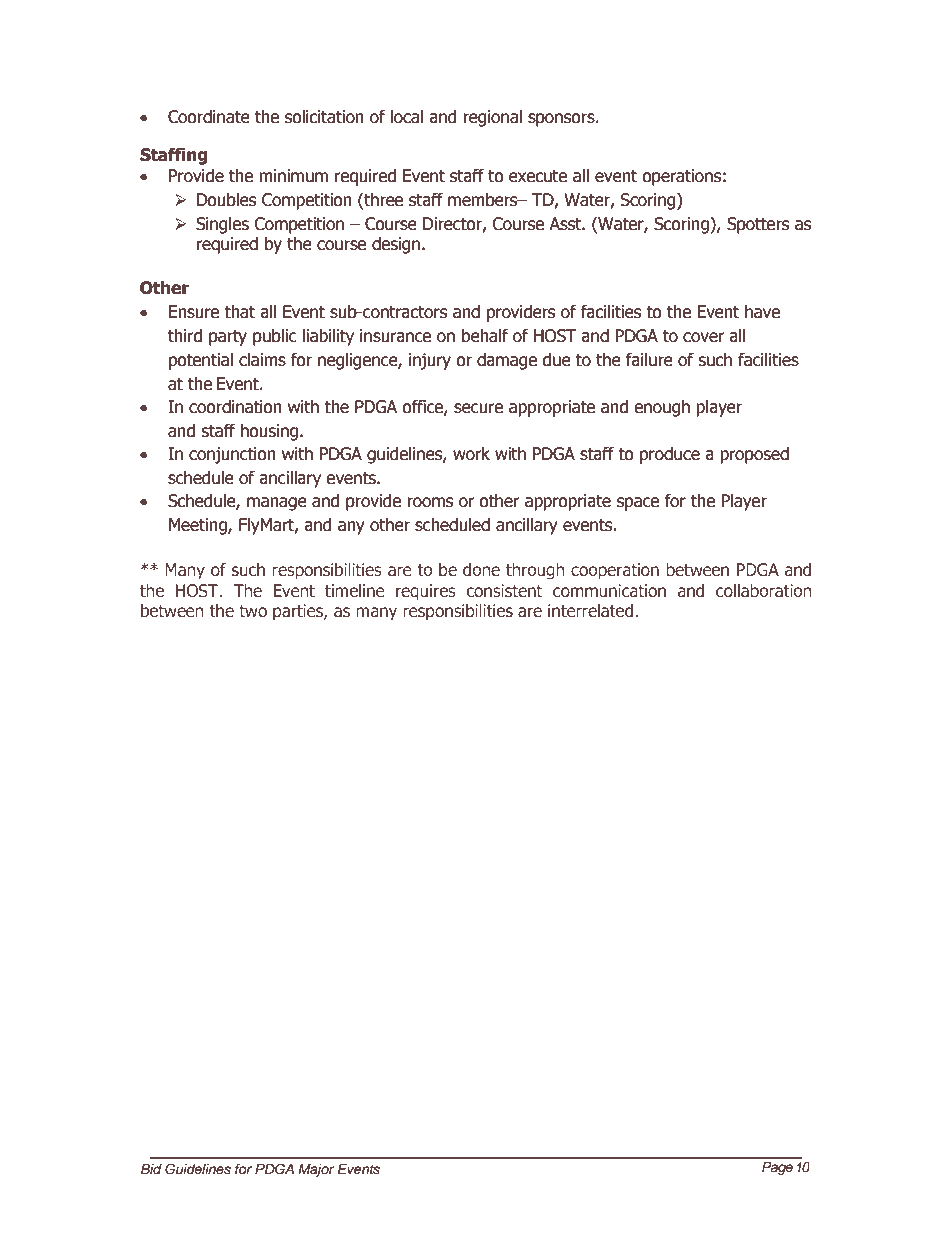  Describe the element at coordinates (209, 117) in the screenshot. I see `Coordinate` at that location.
